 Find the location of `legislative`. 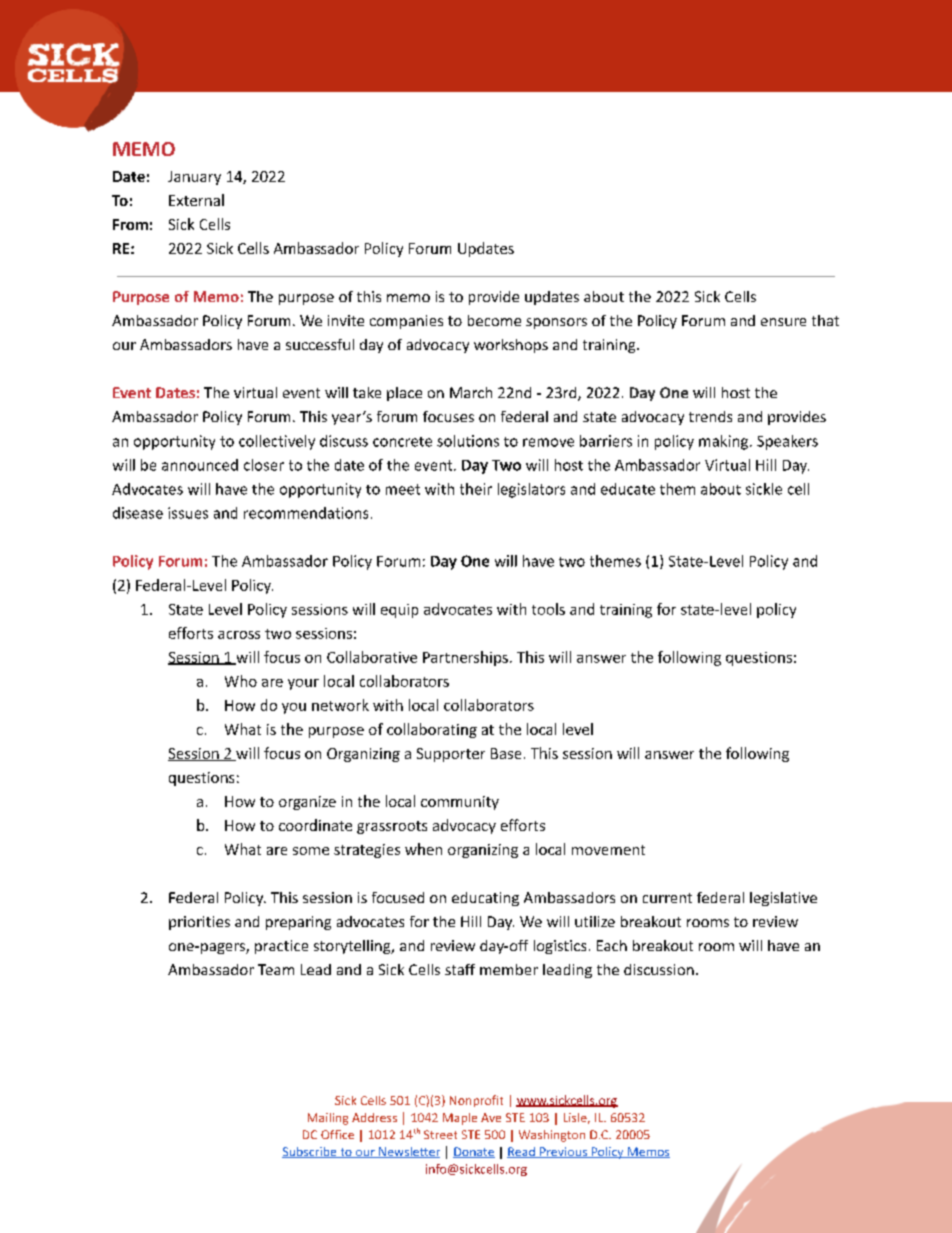

legislative is located at coordinates (783, 899).
